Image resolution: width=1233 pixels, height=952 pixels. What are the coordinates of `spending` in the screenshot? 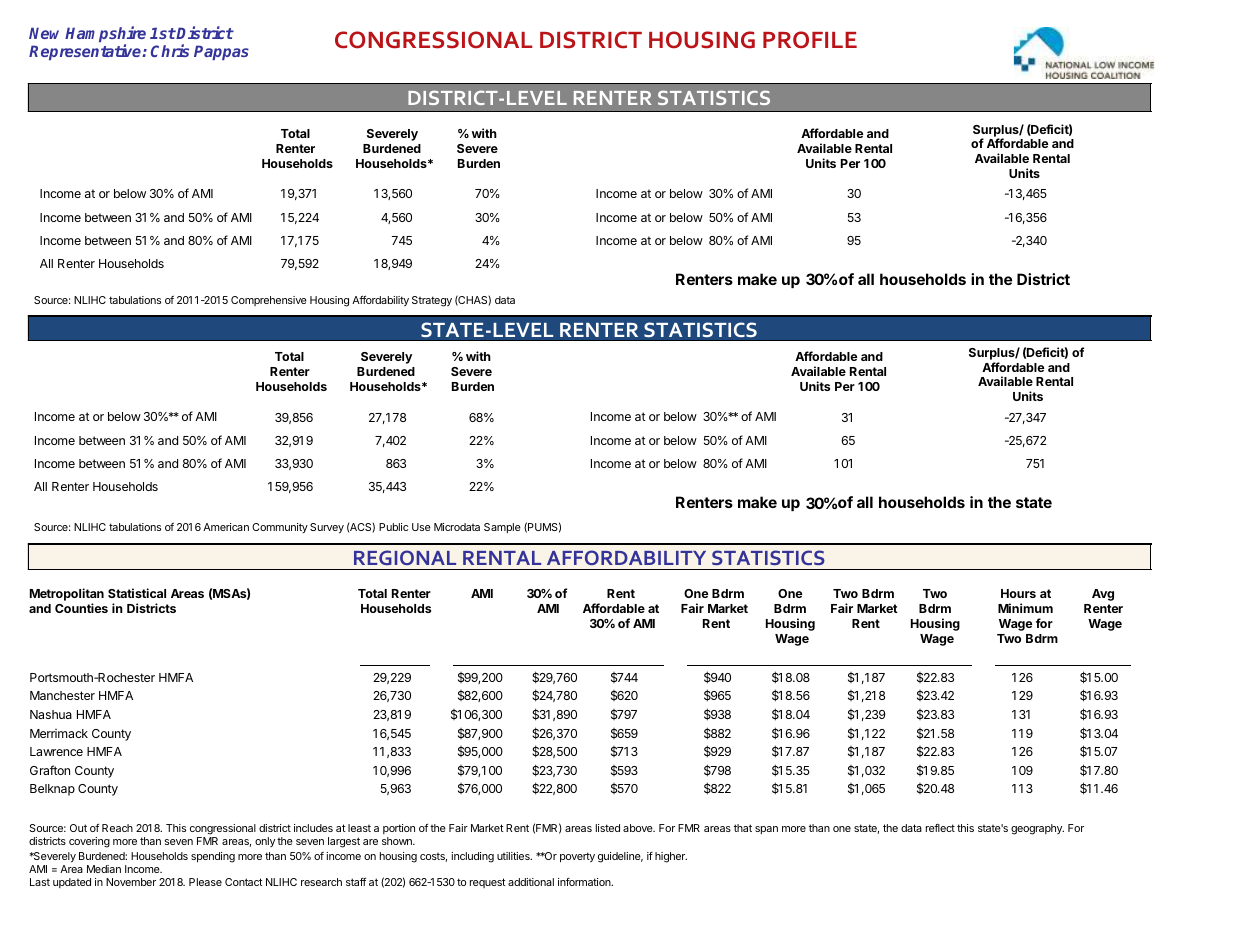 It's located at (213, 857).
